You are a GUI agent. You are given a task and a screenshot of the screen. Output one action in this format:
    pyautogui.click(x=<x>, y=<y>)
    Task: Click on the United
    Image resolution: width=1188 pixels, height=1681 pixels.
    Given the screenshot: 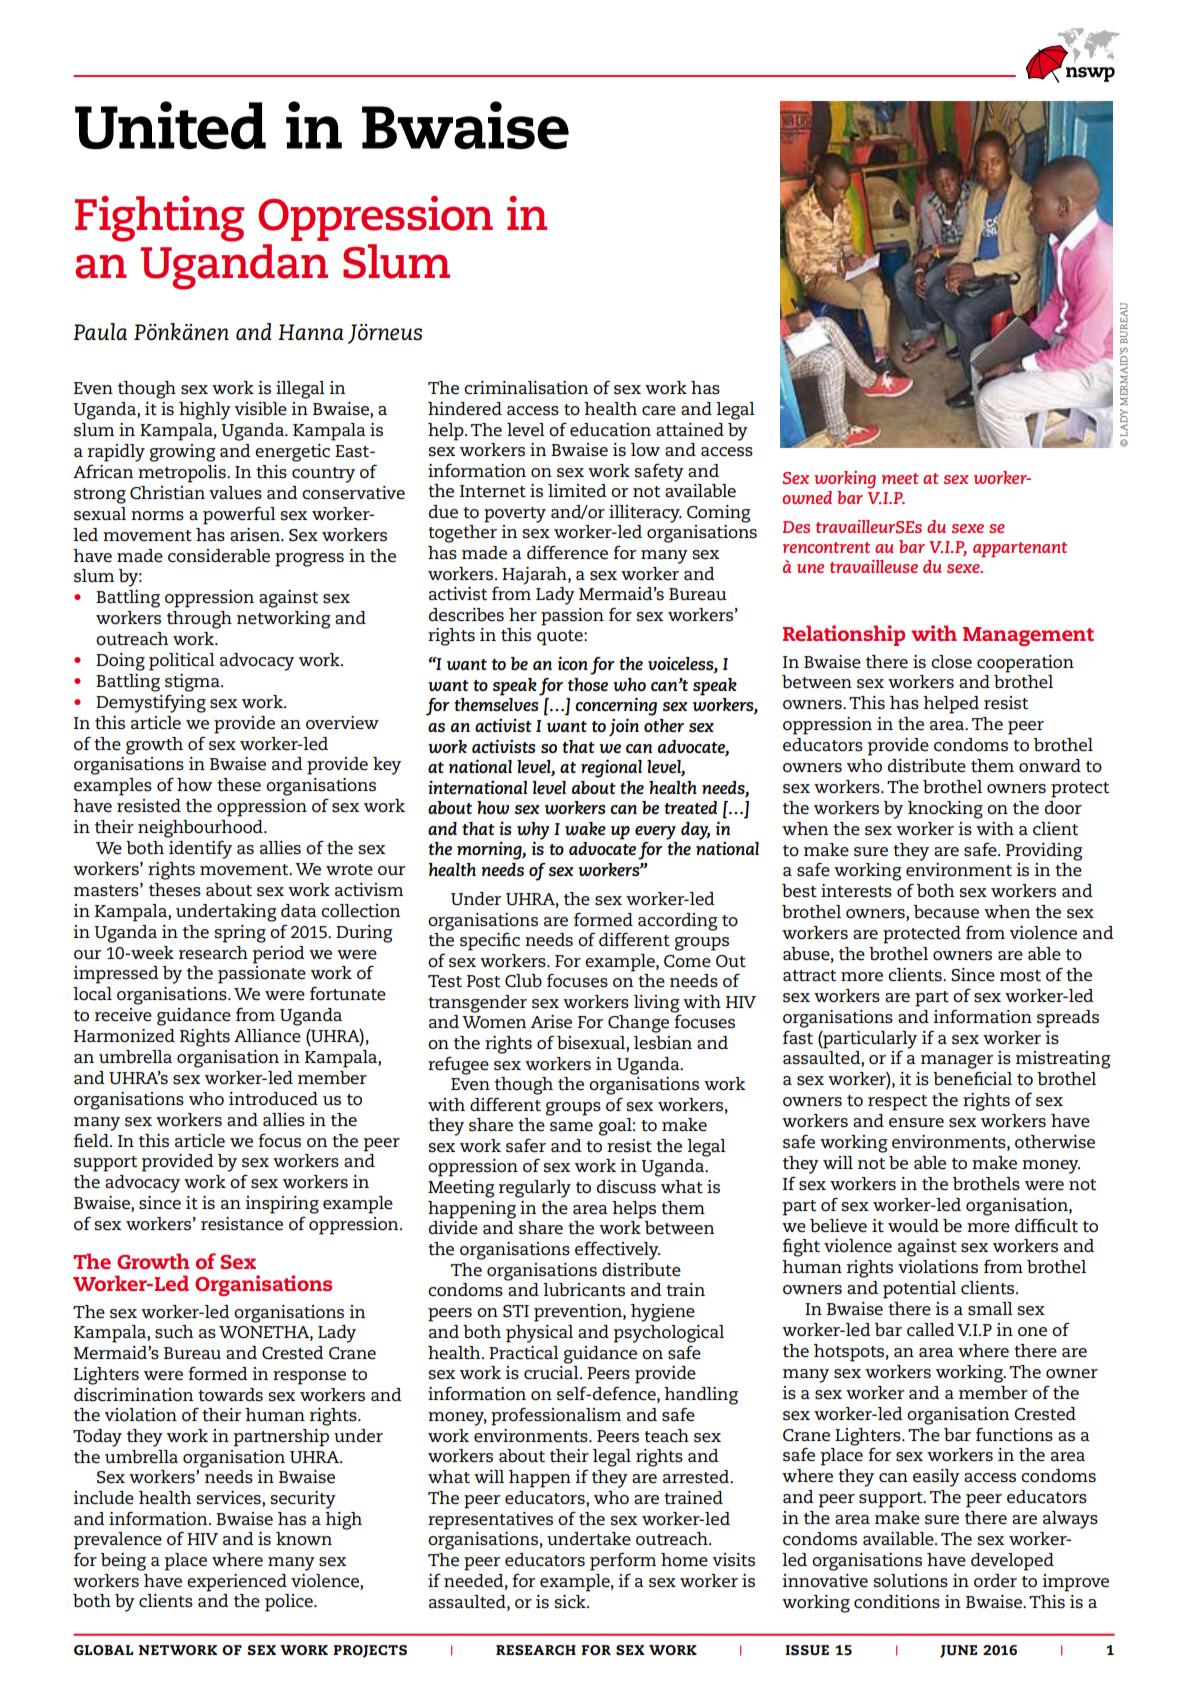 What is the action you would take?
    pyautogui.click(x=170, y=125)
